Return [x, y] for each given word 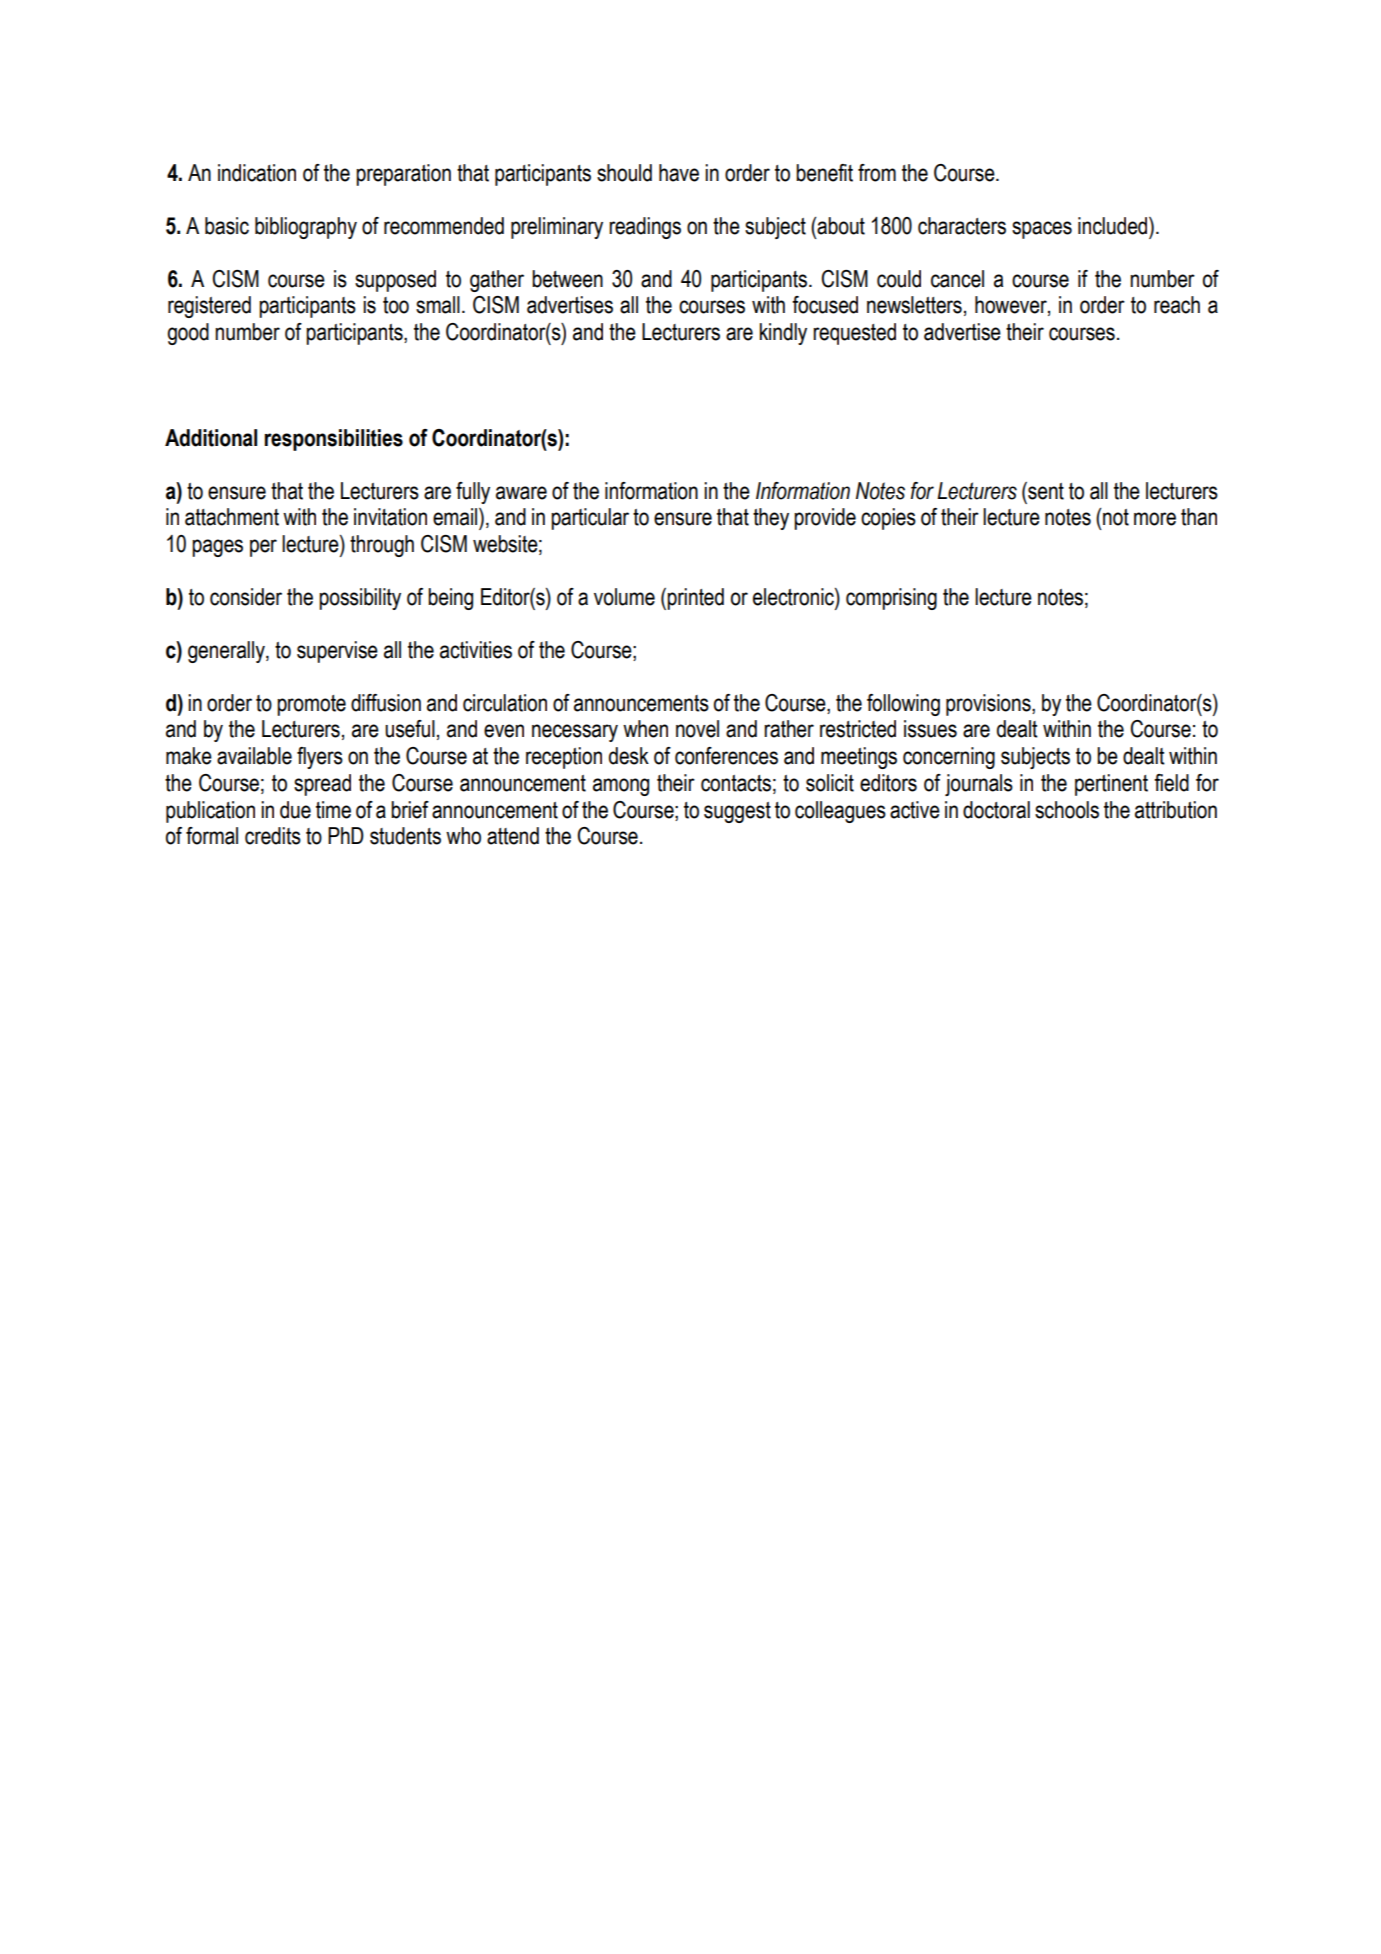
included [1114, 226]
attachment [232, 517]
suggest [737, 812]
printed [695, 599]
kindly [783, 334]
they [771, 519]
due [295, 810]
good [188, 334]
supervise [337, 652]
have [679, 173]
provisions [989, 705]
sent [1045, 491]
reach [1177, 305]
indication [257, 173]
